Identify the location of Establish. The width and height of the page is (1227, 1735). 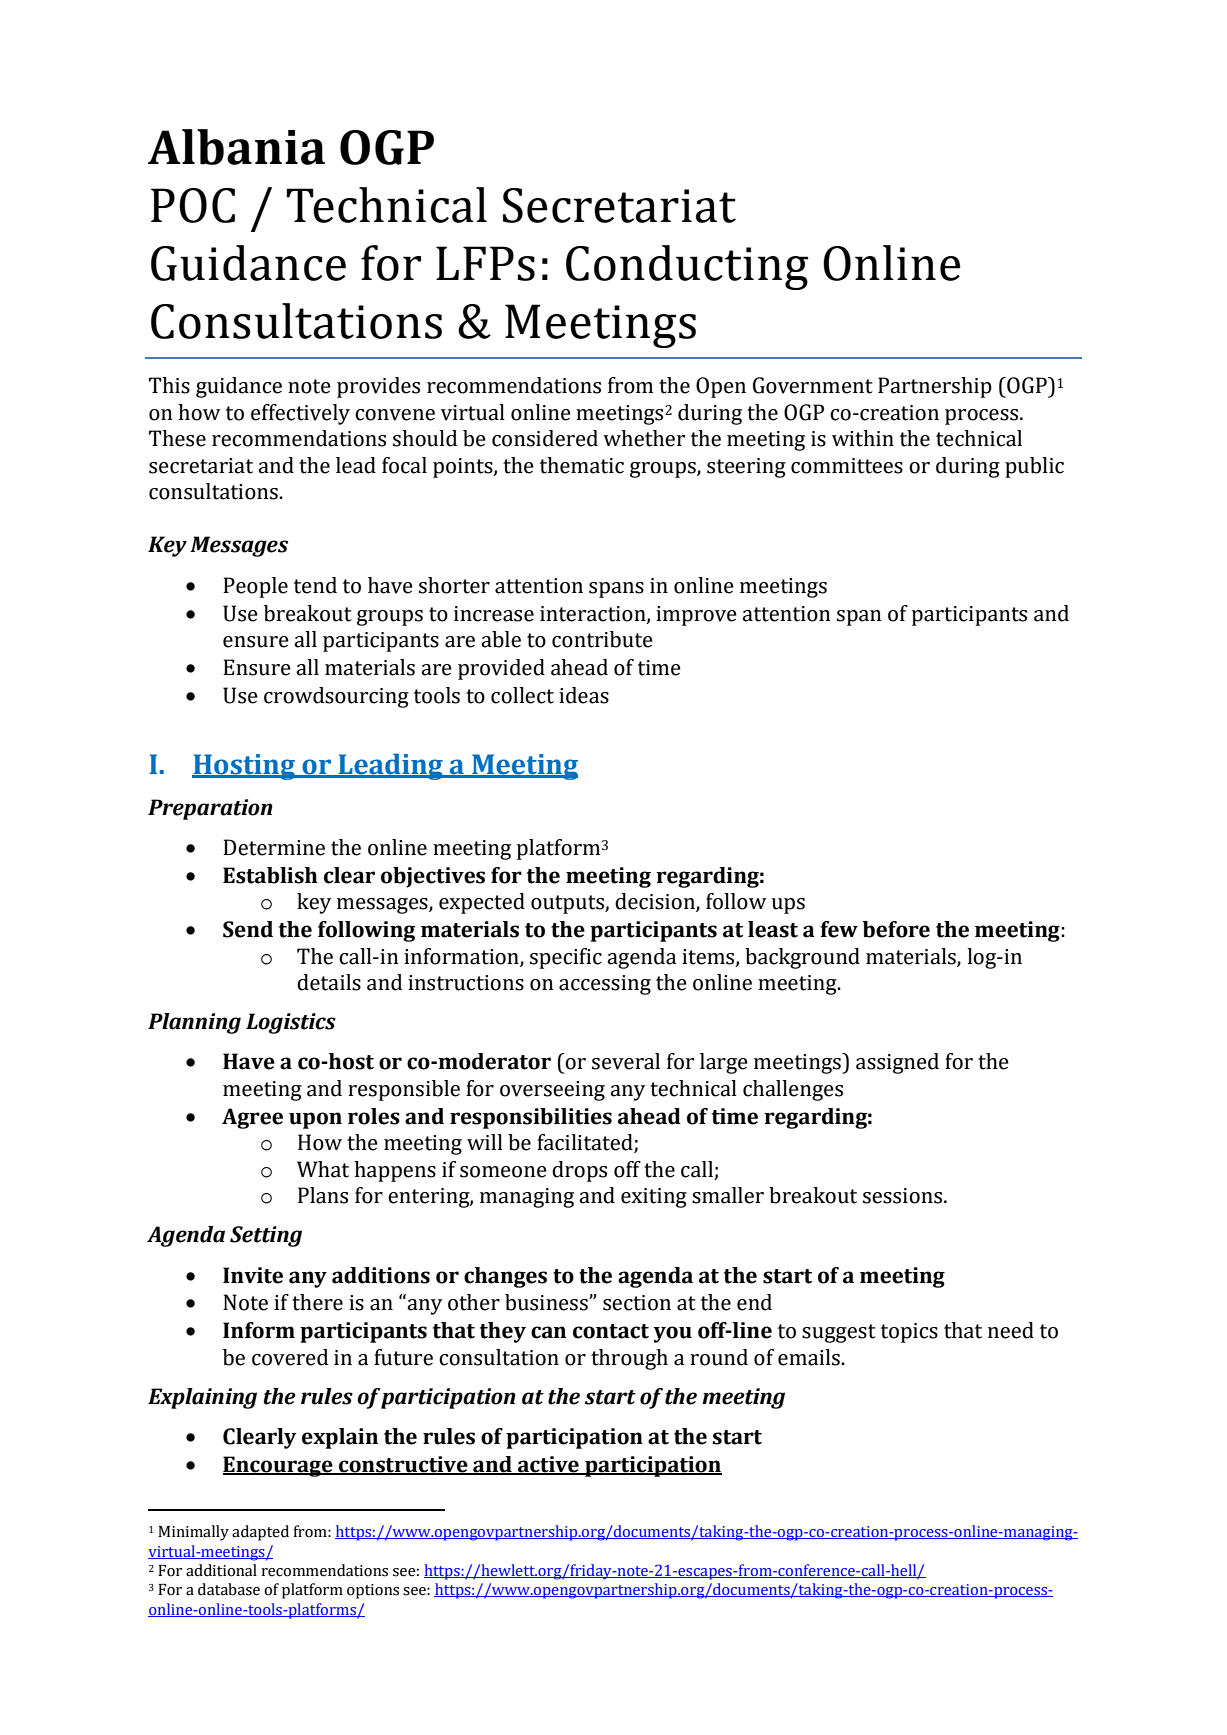
(270, 875).
